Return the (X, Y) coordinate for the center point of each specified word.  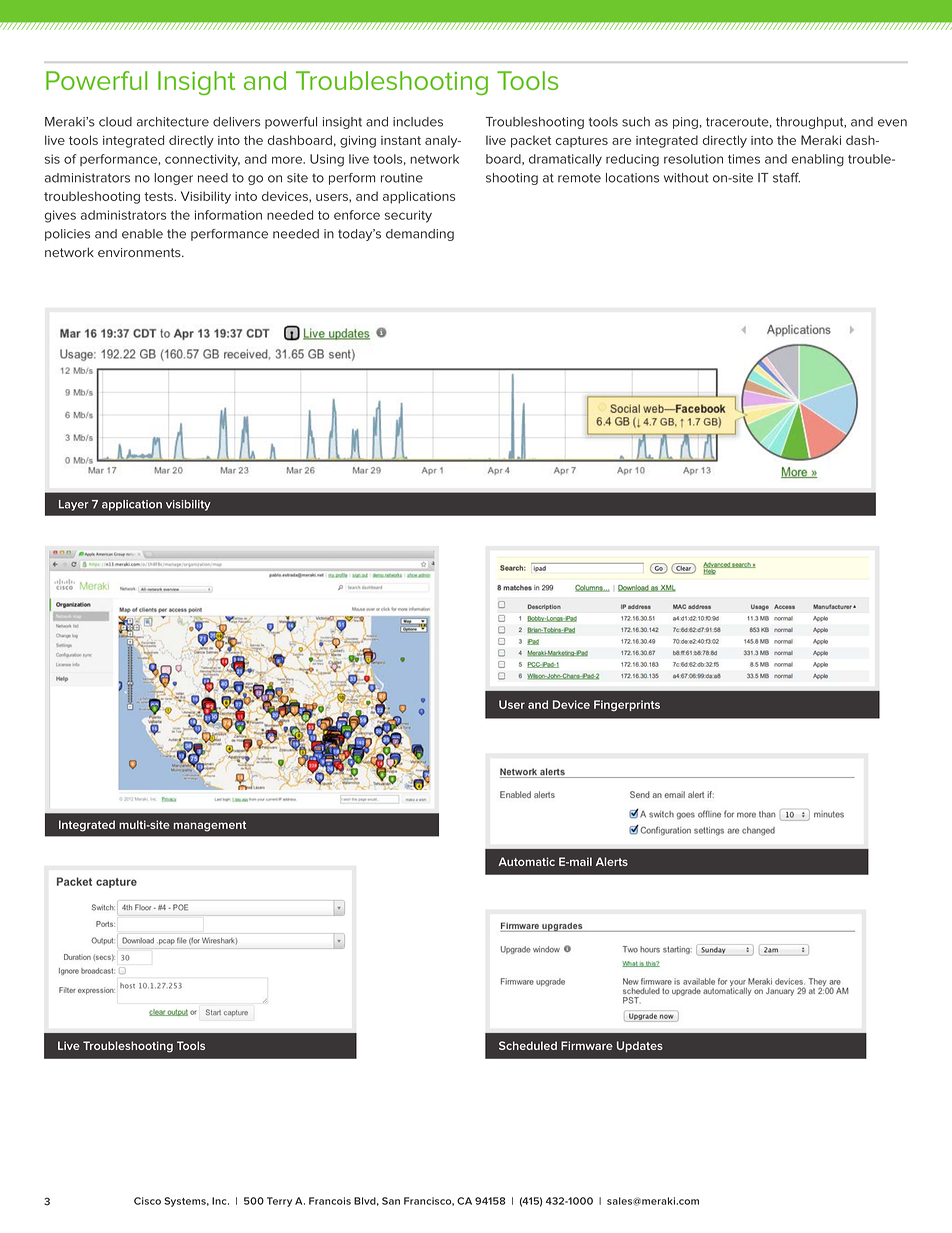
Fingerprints (627, 705)
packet (531, 141)
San (391, 1201)
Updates (640, 1046)
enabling (818, 160)
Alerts (612, 861)
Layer (74, 505)
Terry (279, 1202)
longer (173, 179)
